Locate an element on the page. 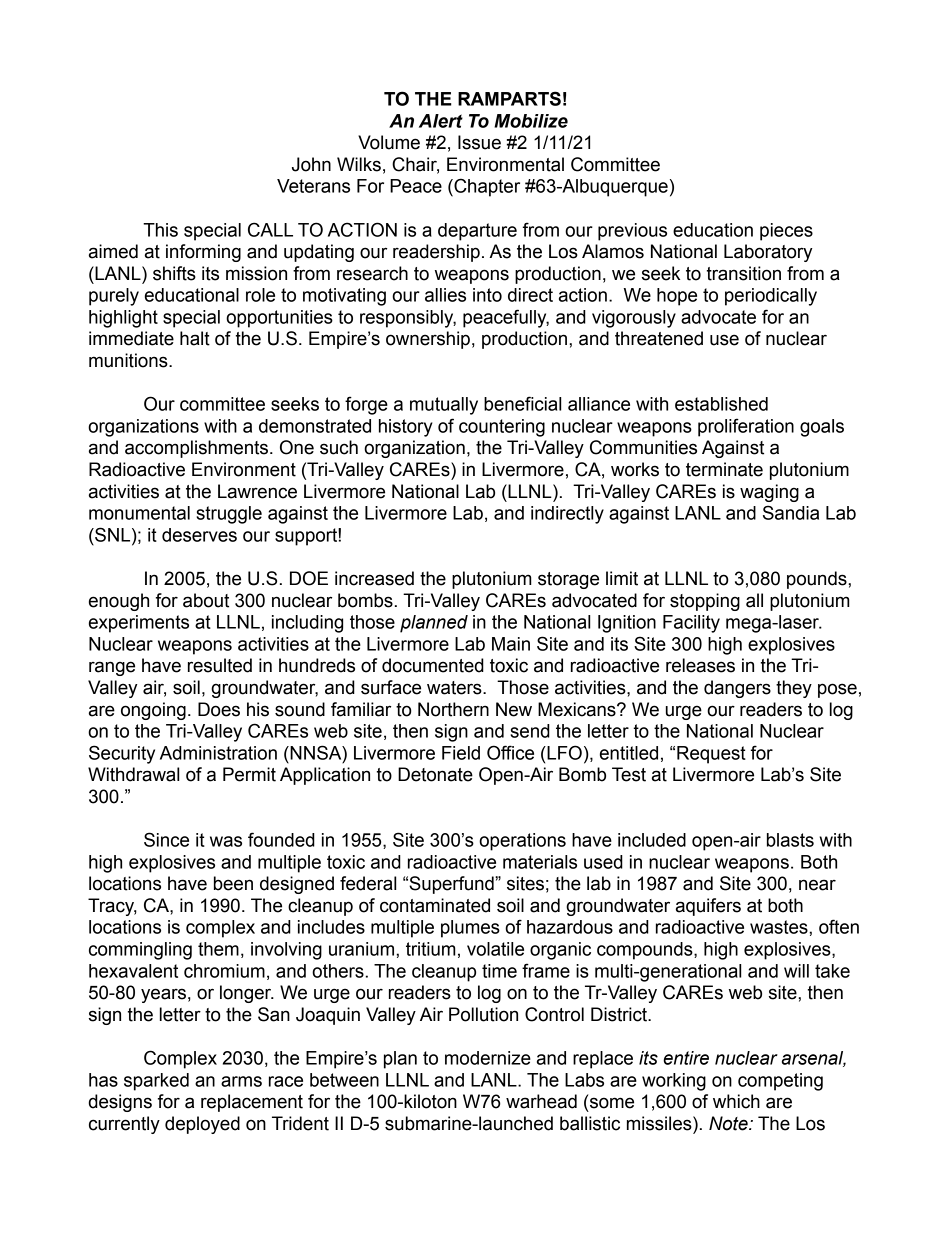  which is located at coordinates (736, 1101).
